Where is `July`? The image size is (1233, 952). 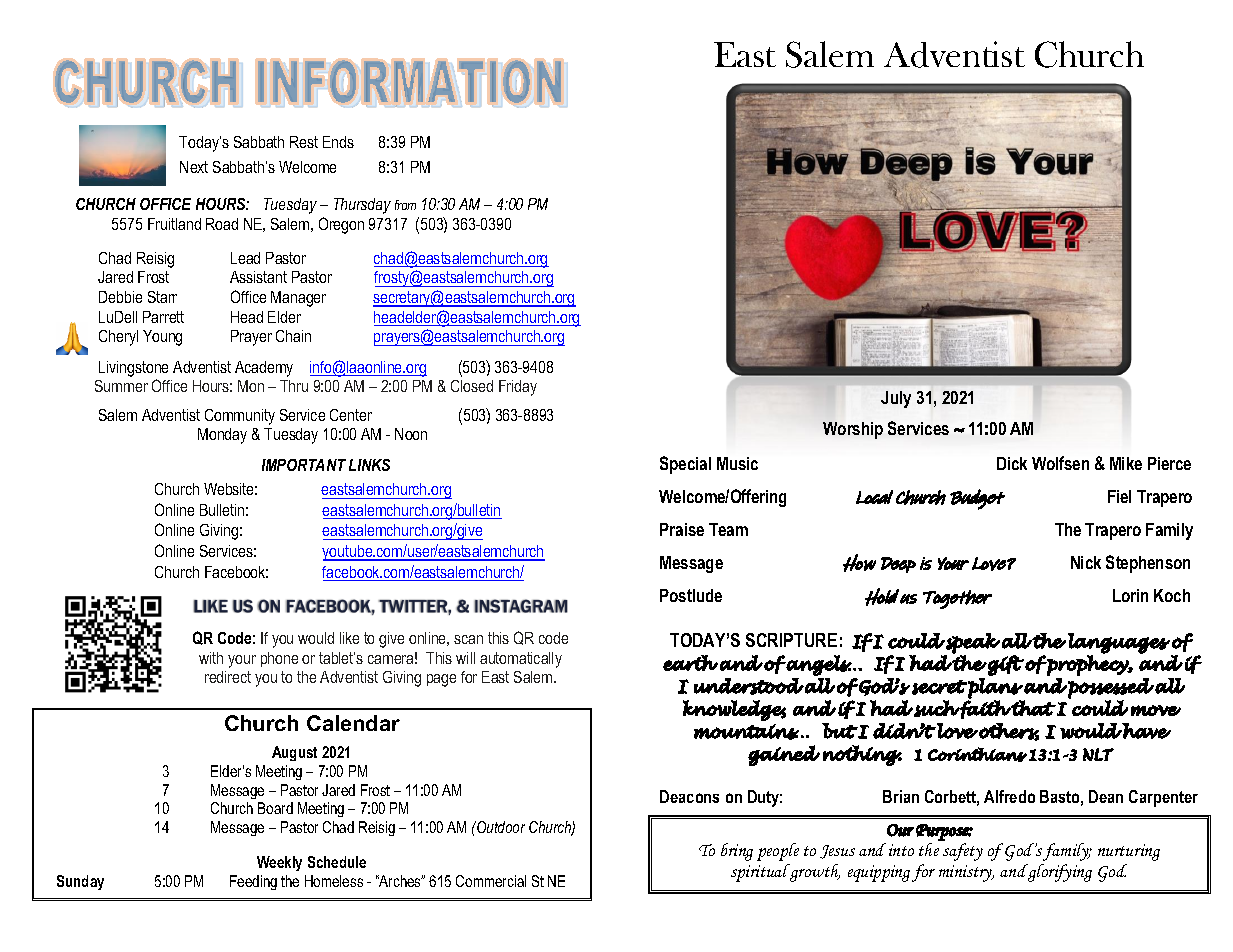
July is located at coordinates (896, 399).
